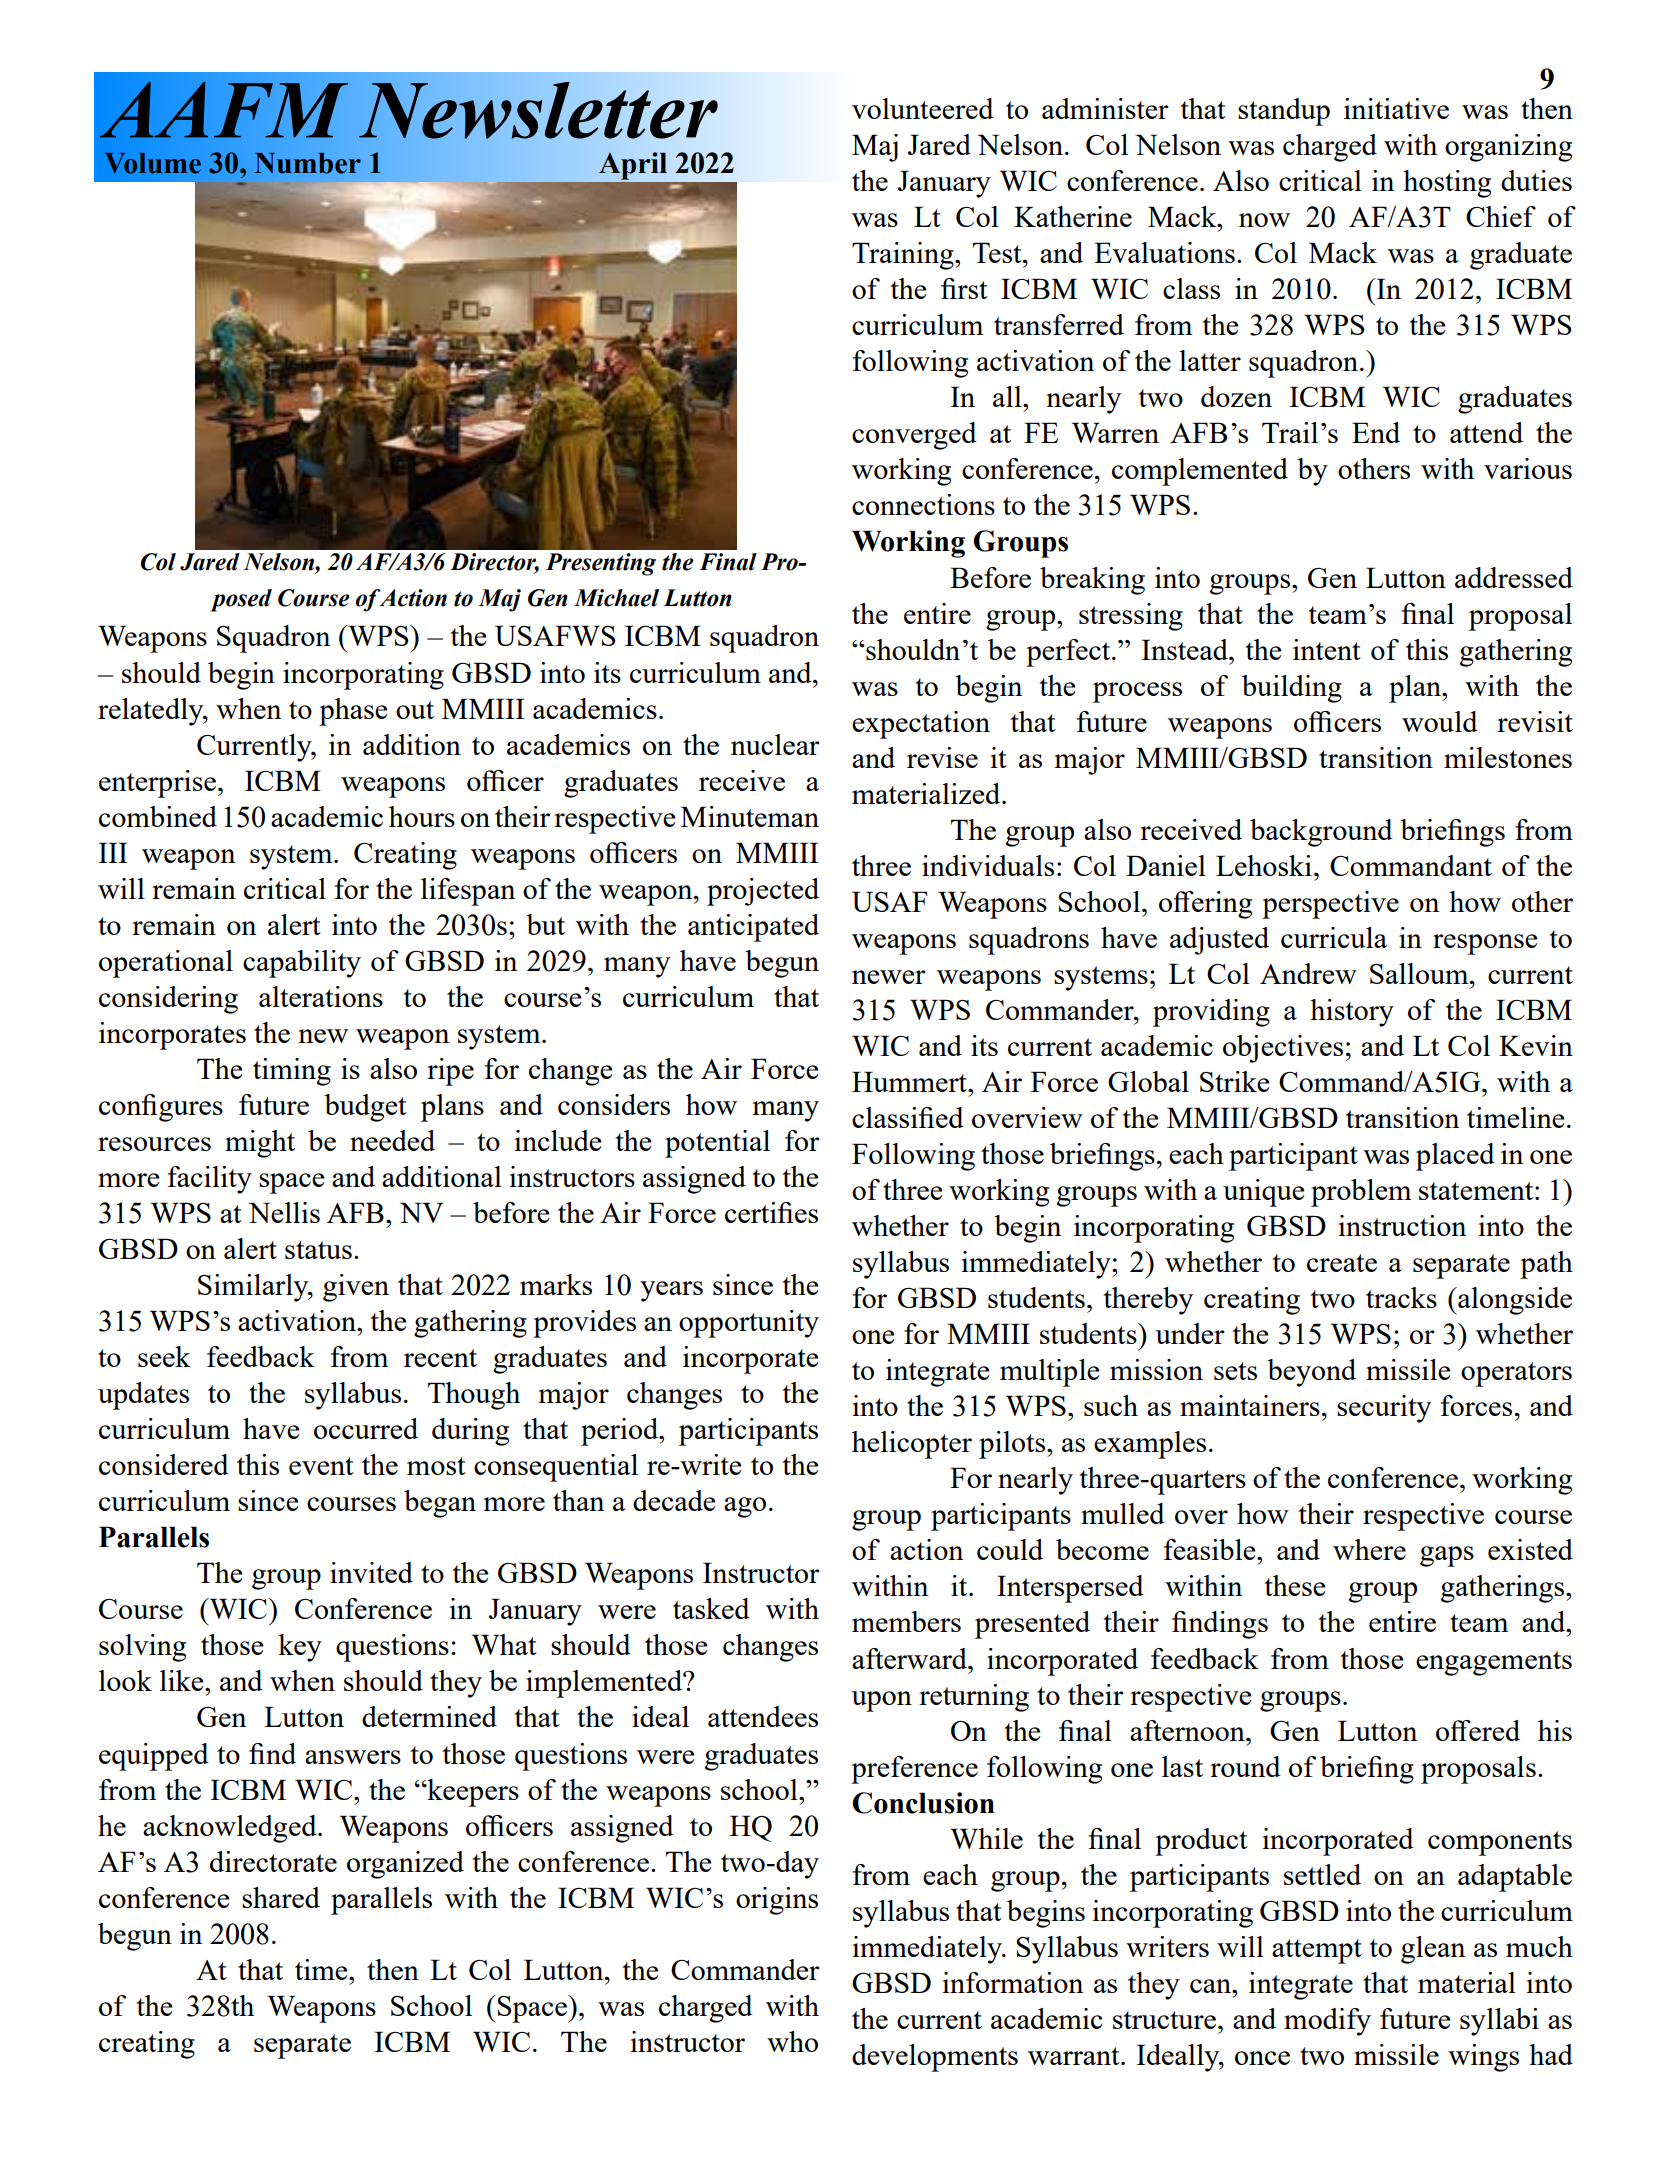 Image resolution: width=1671 pixels, height=2162 pixels. Describe the element at coordinates (771, 1212) in the image. I see `certifies` at that location.
